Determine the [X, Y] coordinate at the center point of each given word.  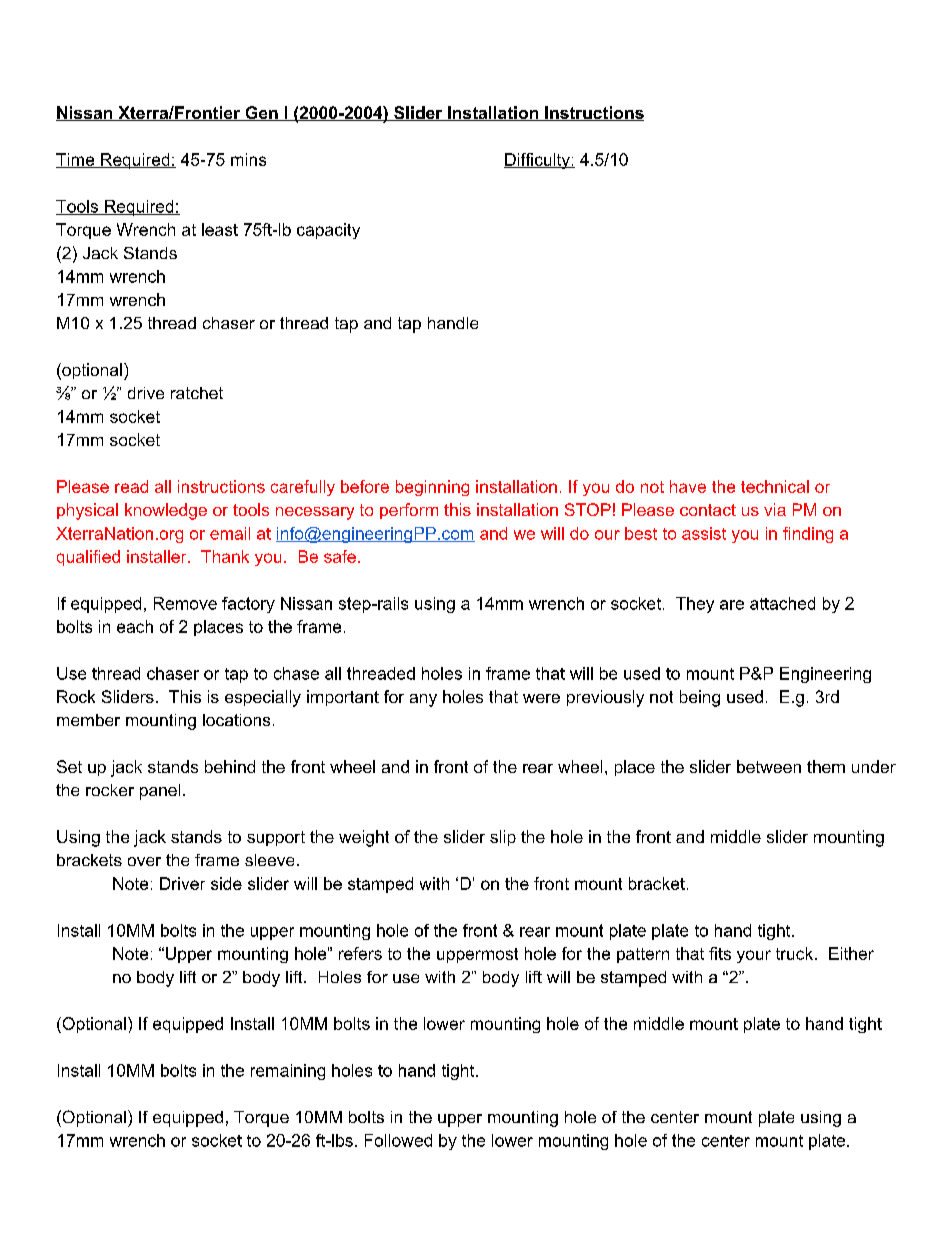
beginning [432, 488]
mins [248, 159]
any [423, 700]
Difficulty [538, 161]
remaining [288, 1072]
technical [775, 486]
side [226, 883]
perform [409, 511]
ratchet [197, 393]
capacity [328, 231]
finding [808, 535]
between [769, 766]
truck [796, 953]
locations [236, 720]
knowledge [166, 511]
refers [360, 953]
